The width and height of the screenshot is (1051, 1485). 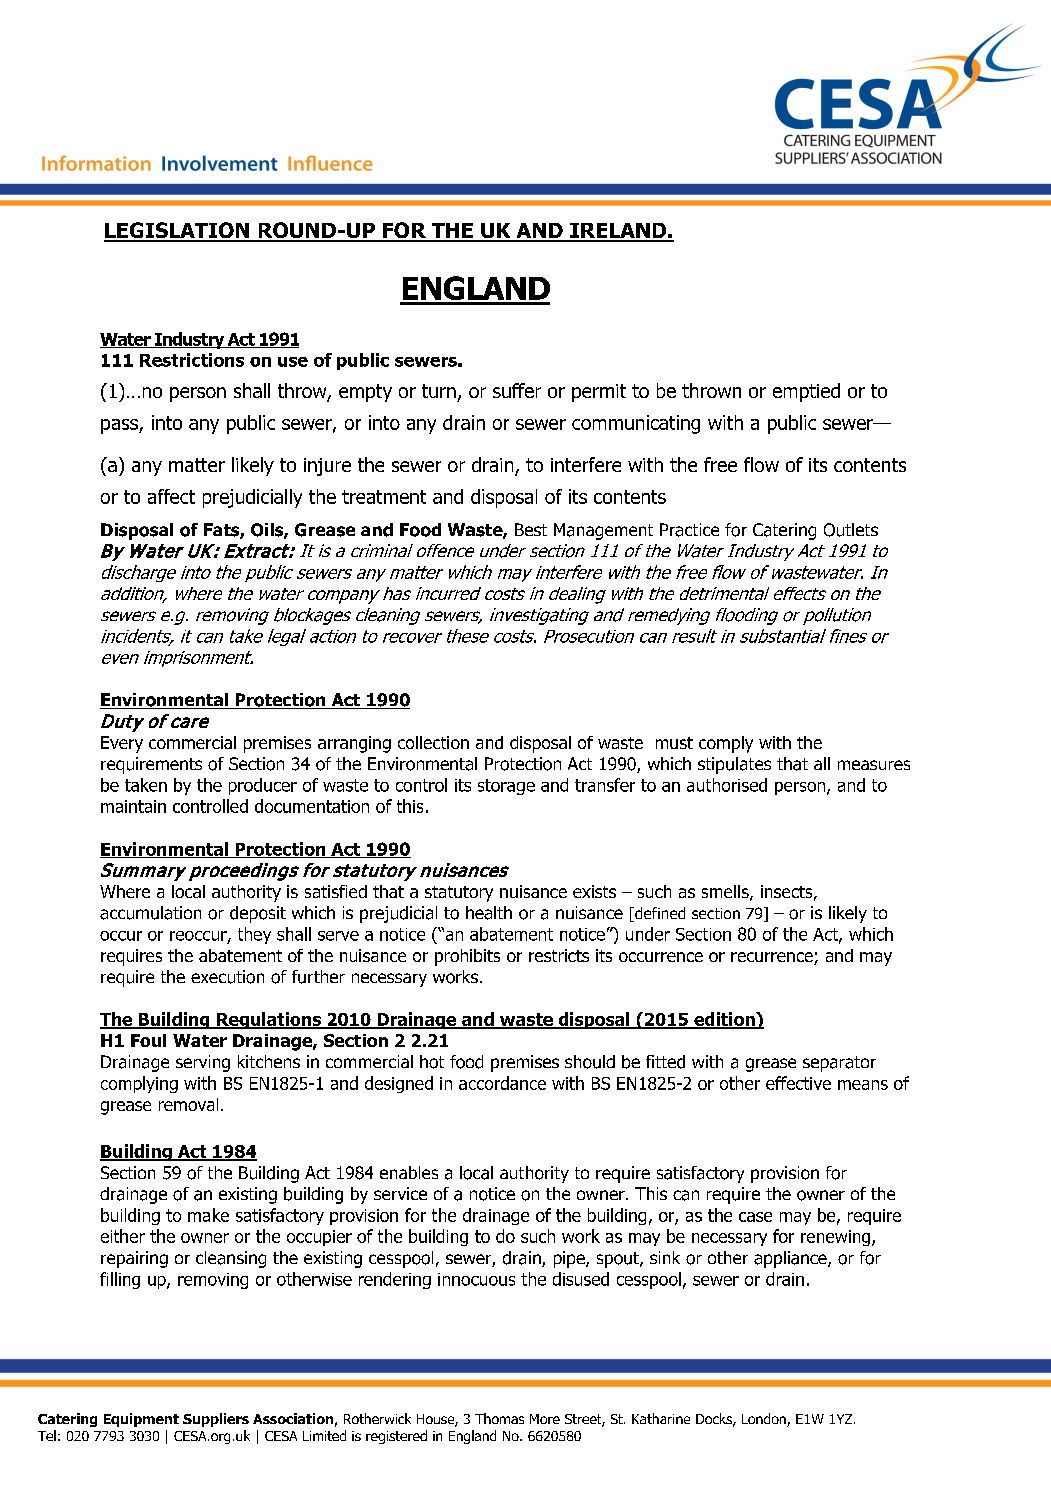 I want to click on emptied, so click(x=806, y=392).
